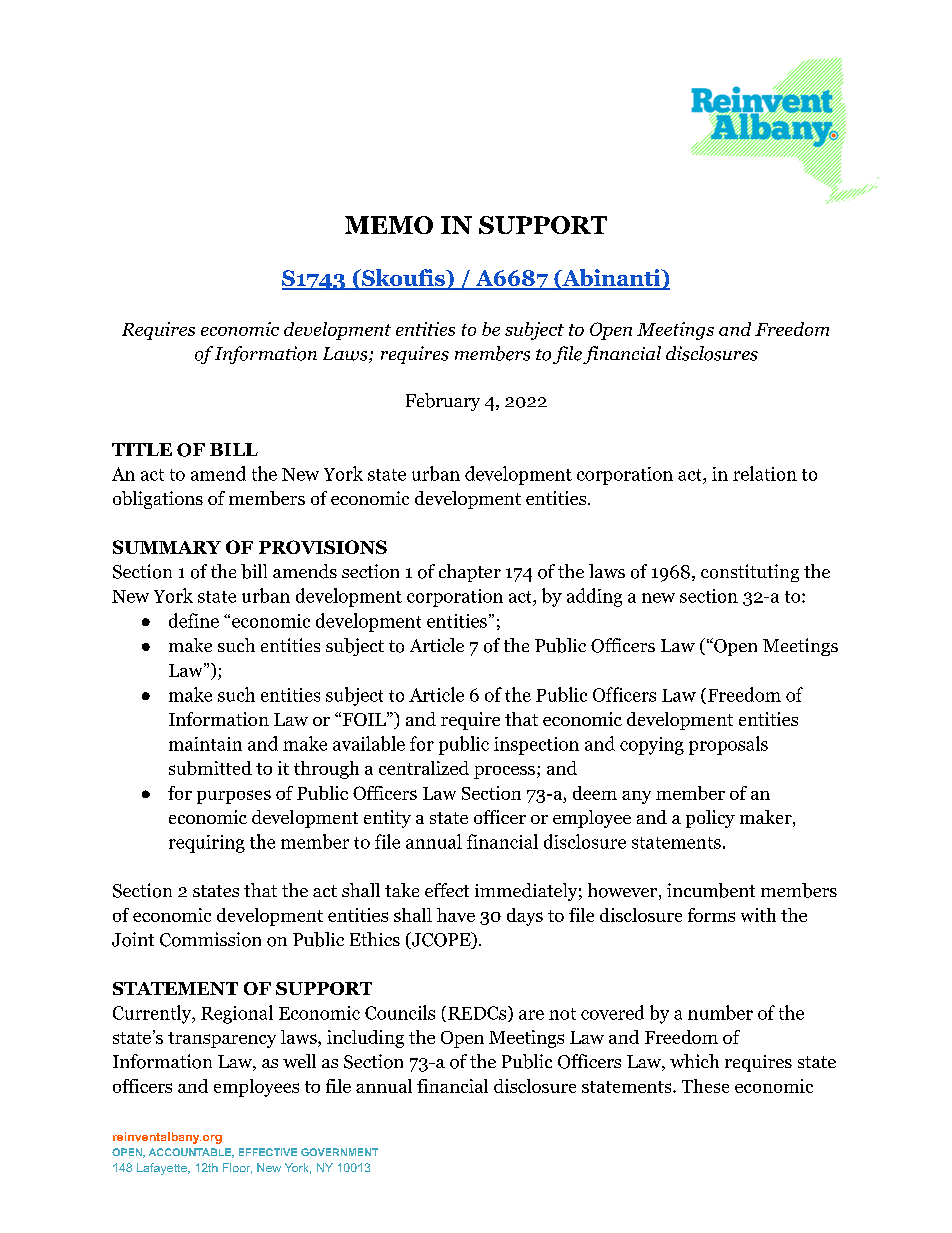 The height and width of the document is (1233, 952). Describe the element at coordinates (443, 402) in the document. I see `February` at that location.
